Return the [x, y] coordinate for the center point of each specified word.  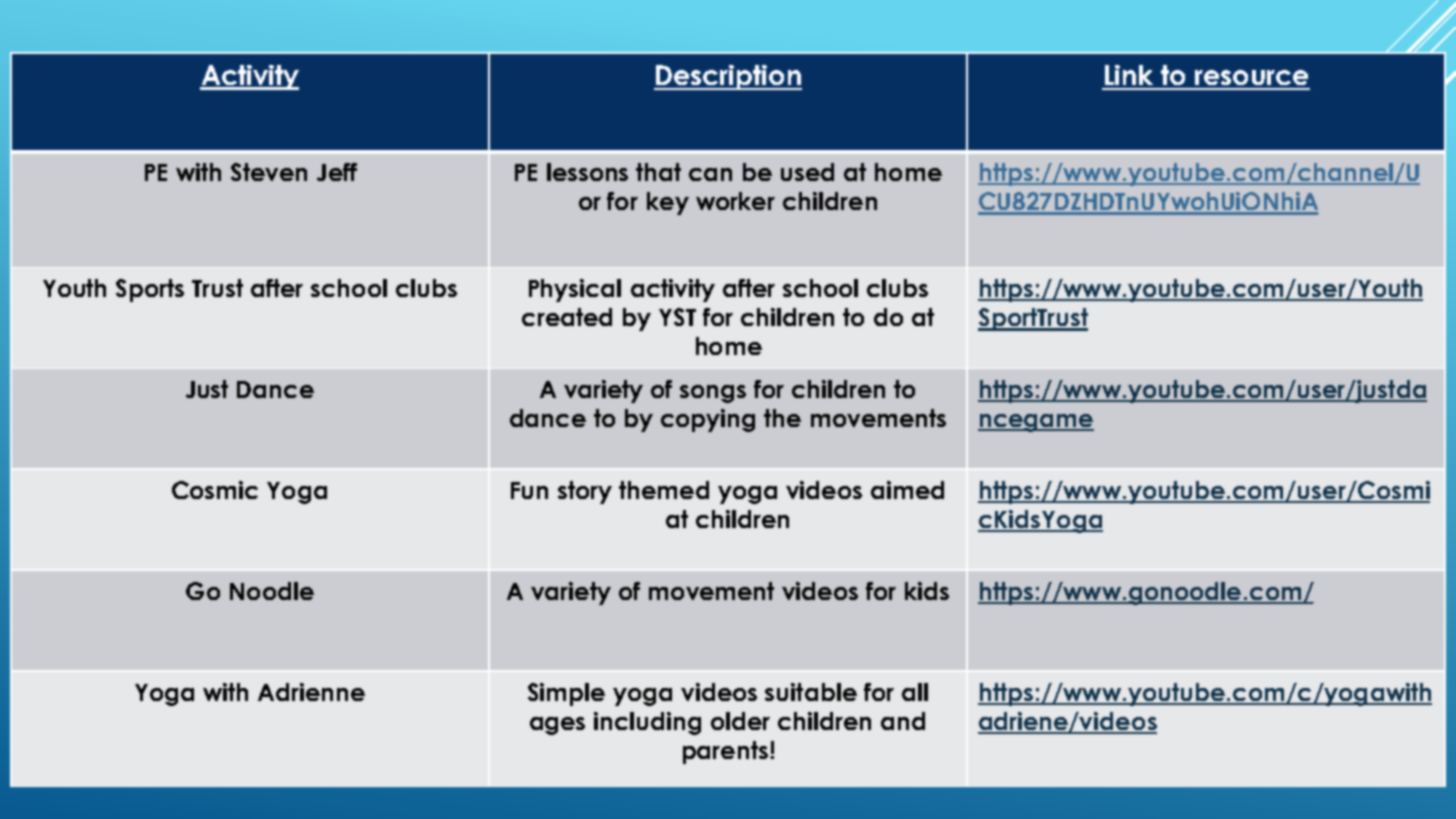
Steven [269, 172]
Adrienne [311, 692]
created [567, 317]
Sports [150, 290]
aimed [907, 490]
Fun [529, 490]
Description [728, 77]
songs [713, 394]
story [585, 492]
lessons [587, 172]
